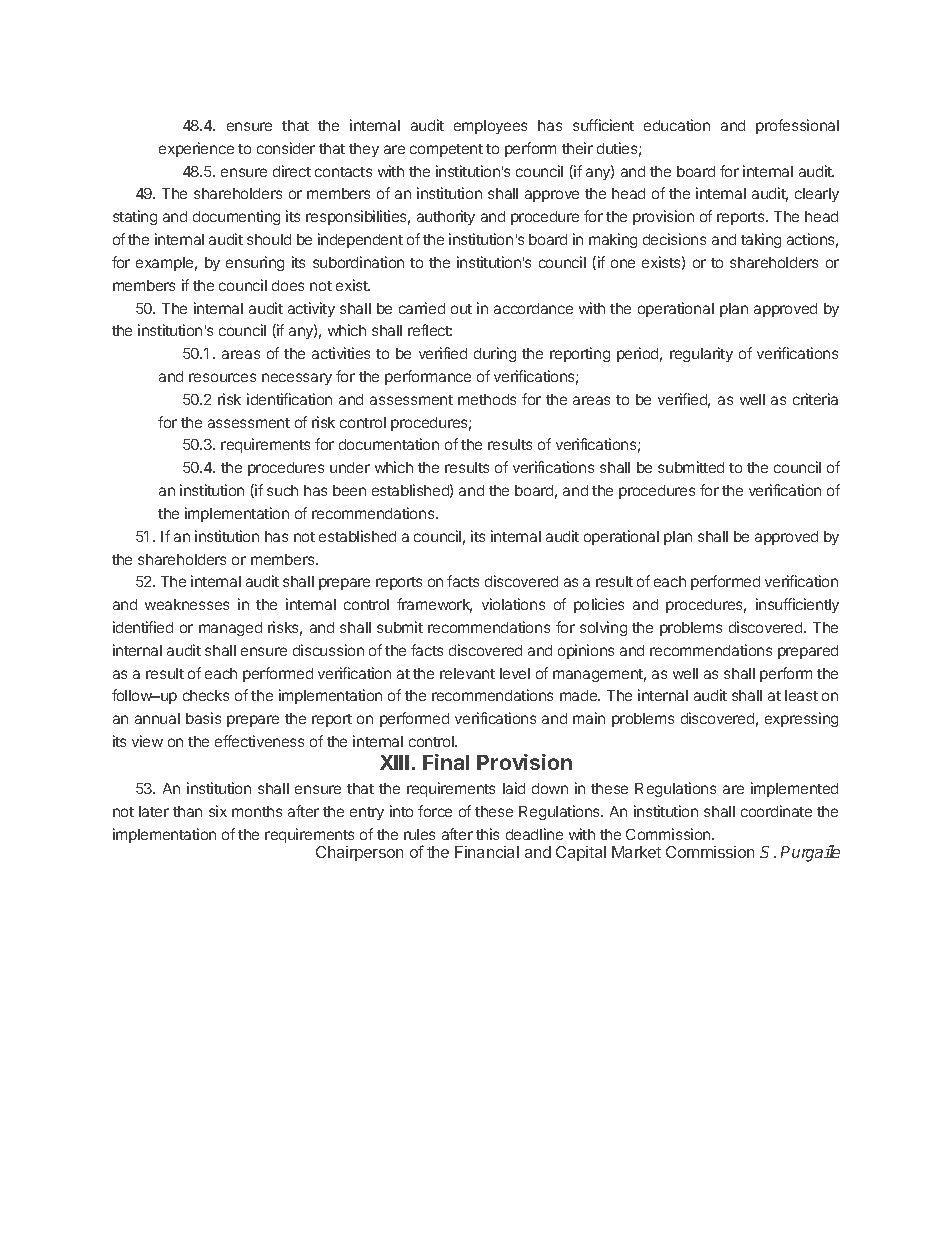  What do you see at coordinates (701, 354) in the document?
I see `regularity` at bounding box center [701, 354].
